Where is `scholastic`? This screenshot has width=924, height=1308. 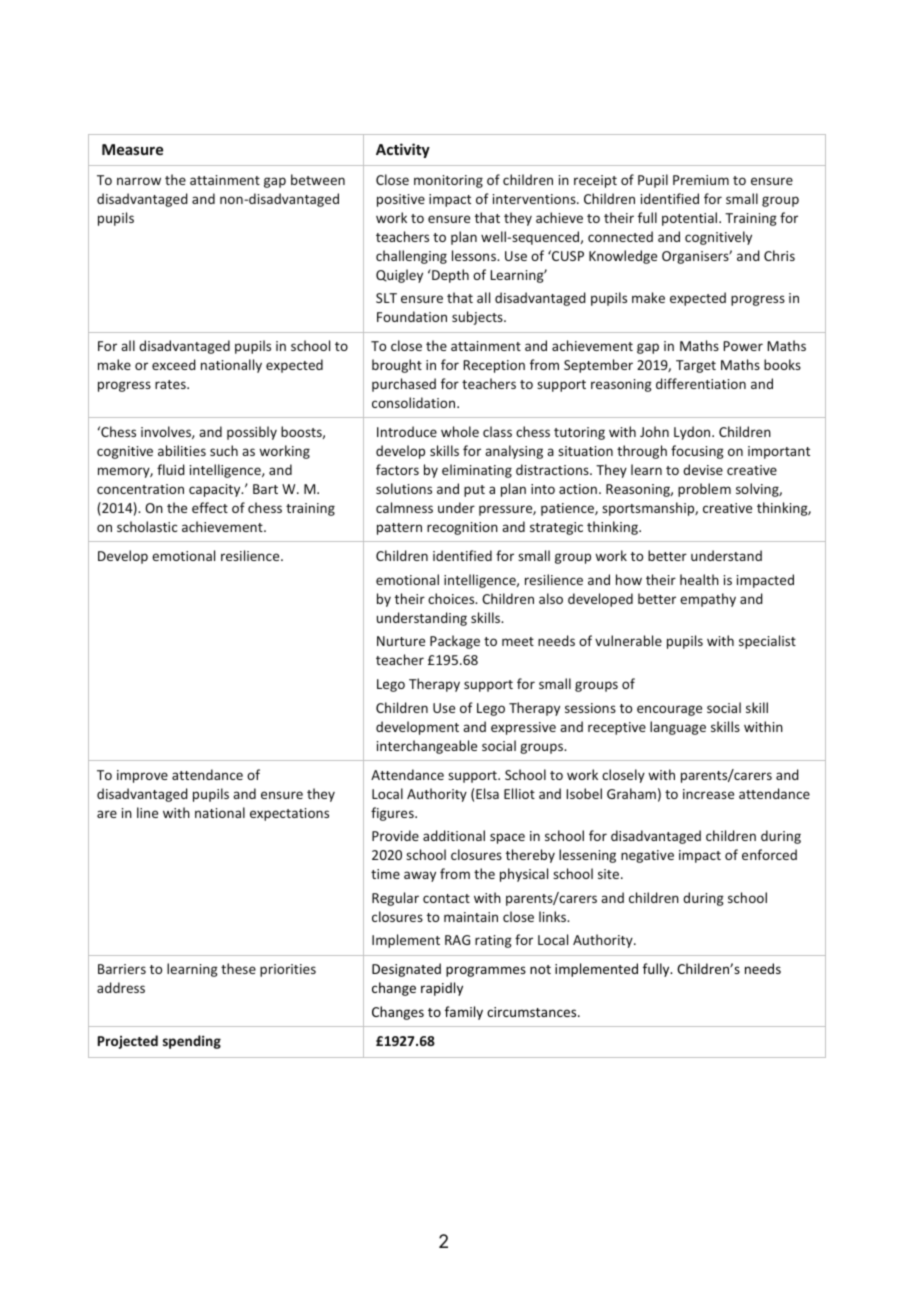
scholastic is located at coordinates (147, 526).
